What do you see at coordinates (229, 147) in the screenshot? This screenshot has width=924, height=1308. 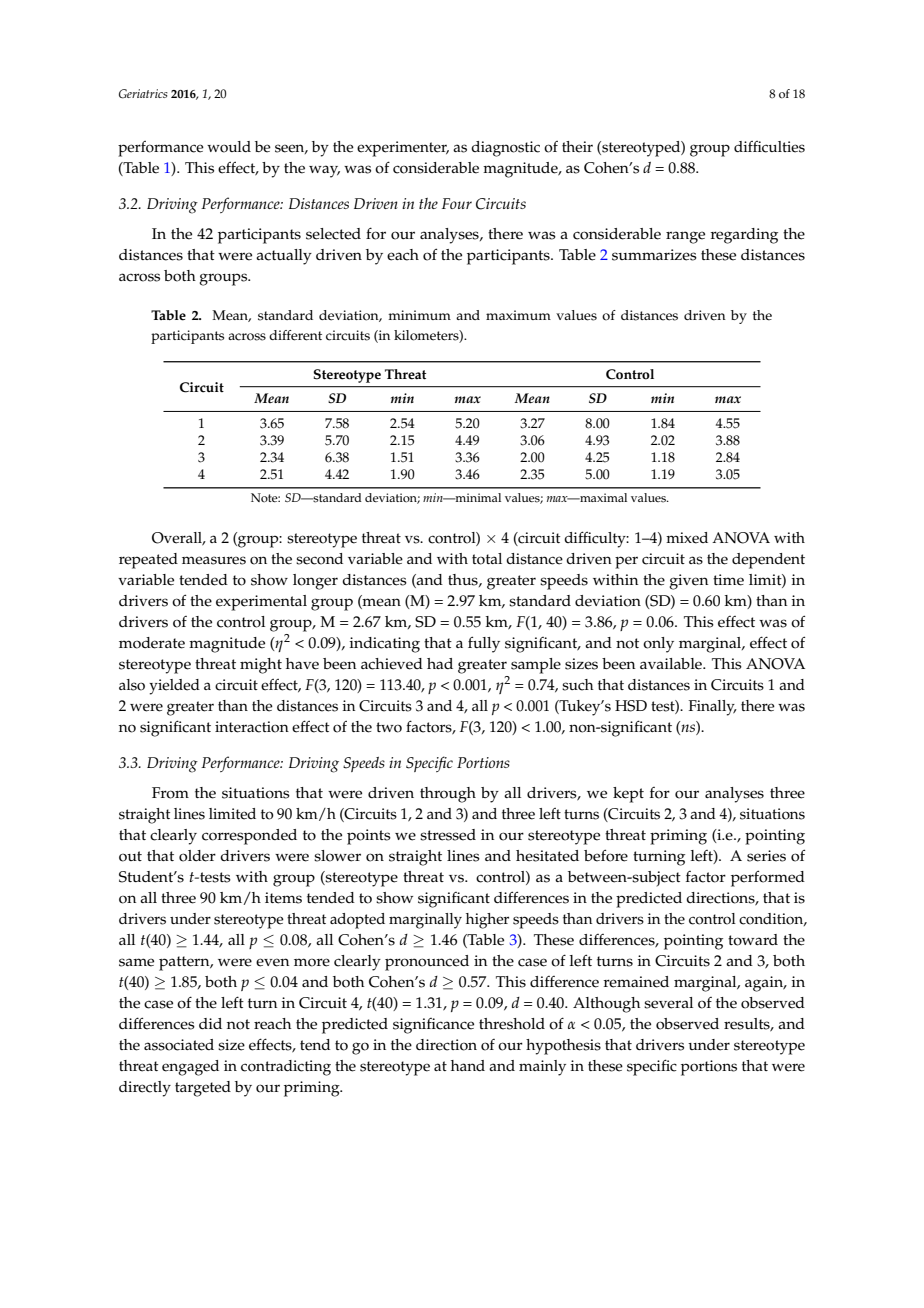 I see `would` at bounding box center [229, 147].
